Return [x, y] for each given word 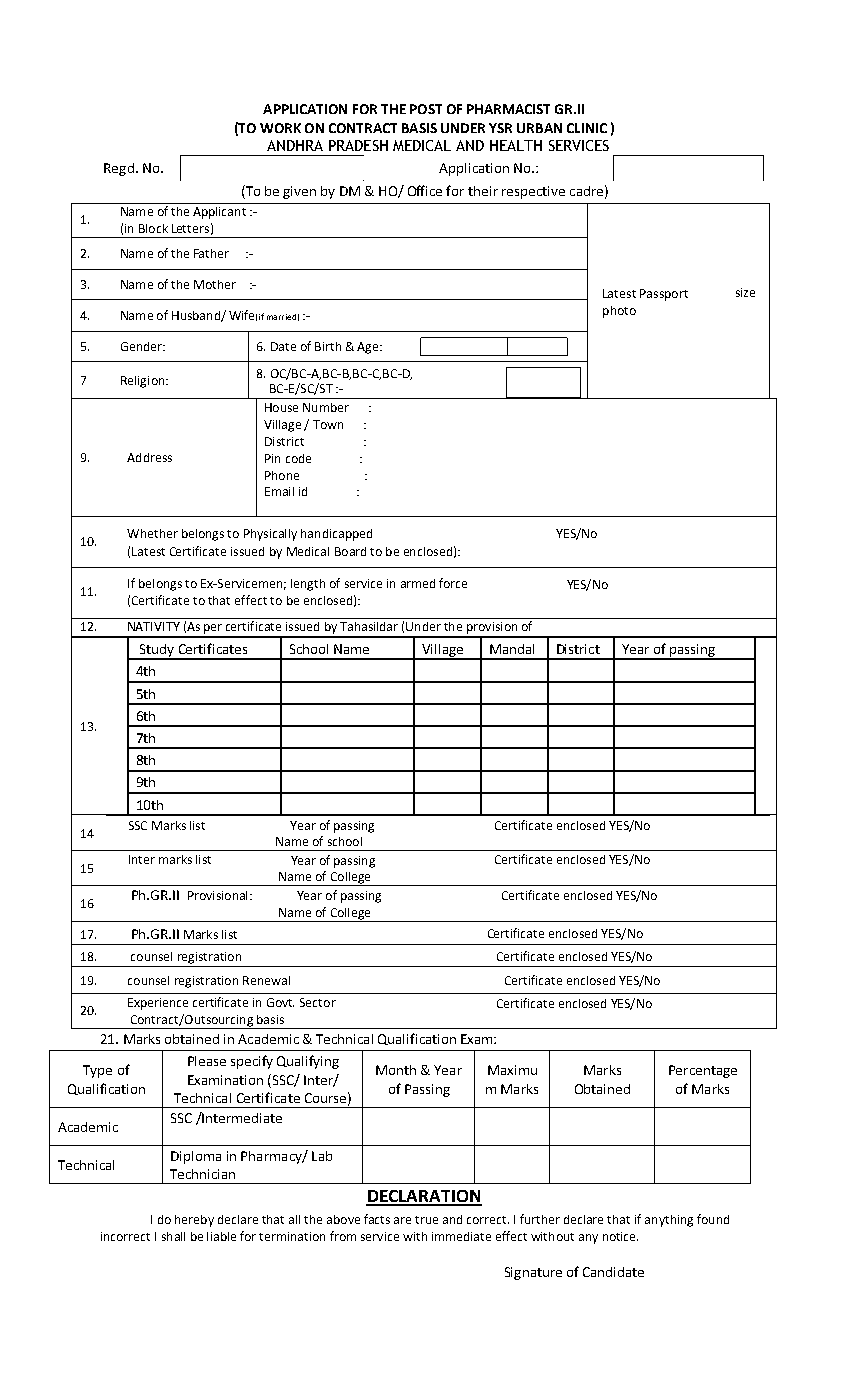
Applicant [219, 213]
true [426, 1220]
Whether [152, 533]
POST [426, 109]
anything [669, 1221]
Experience [158, 1004]
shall [173, 1236]
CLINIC [587, 128]
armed [418, 583]
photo [619, 312]
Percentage [703, 1071]
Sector [318, 1002]
